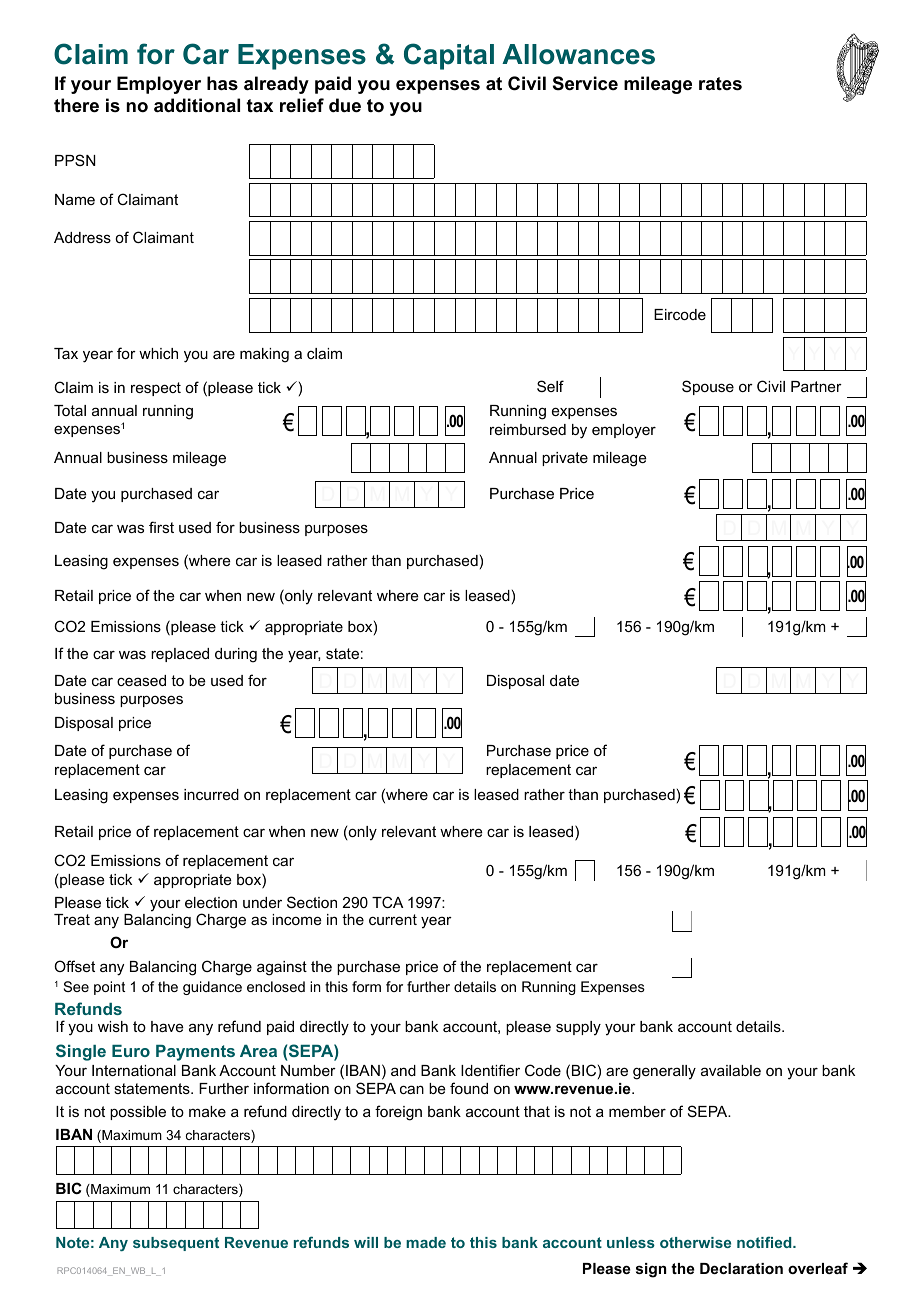 Image resolution: width=924 pixels, height=1308 pixels. What do you see at coordinates (161, 527) in the screenshot?
I see `first` at bounding box center [161, 527].
